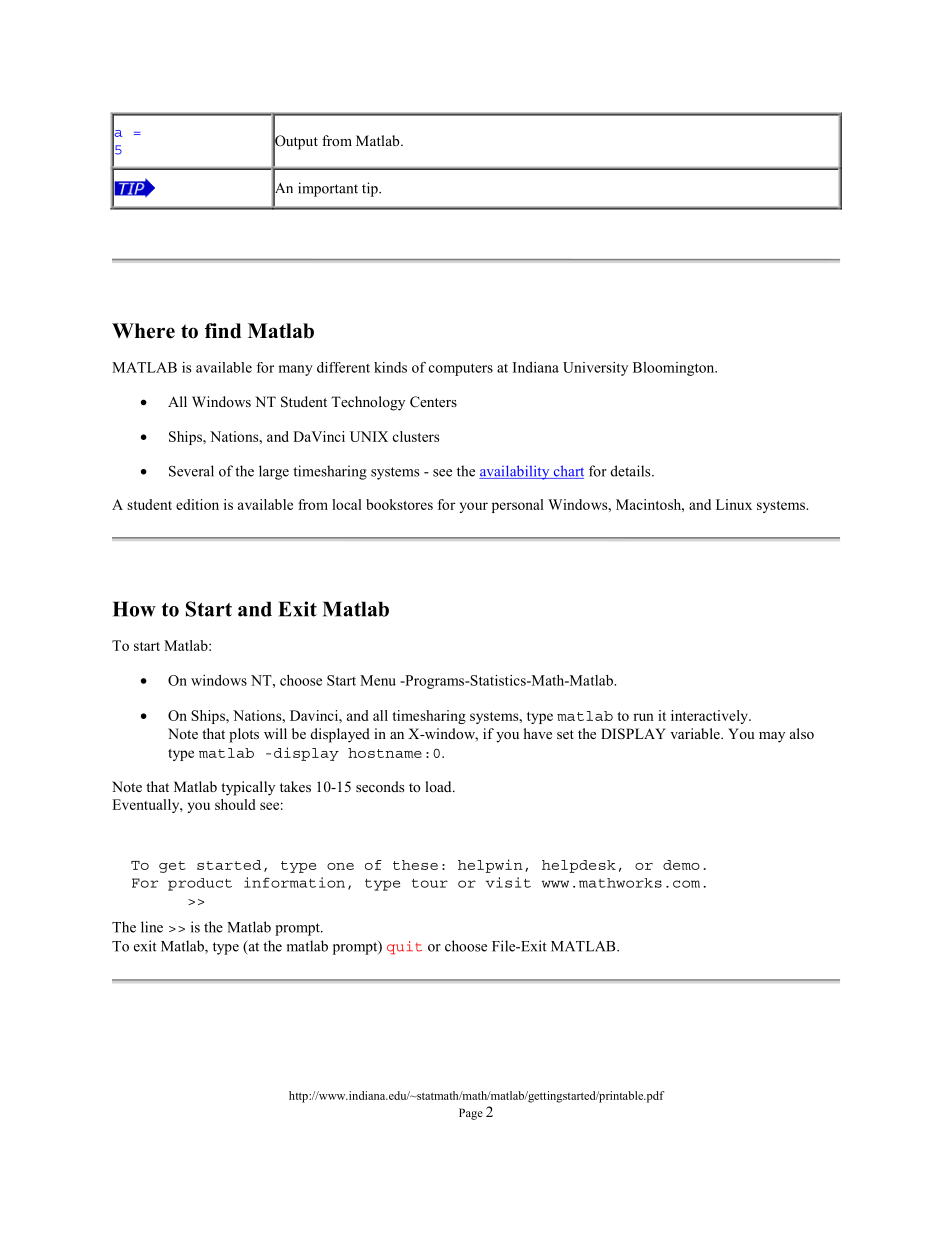 The width and height of the screenshot is (952, 1233). What do you see at coordinates (200, 884) in the screenshot?
I see `product` at bounding box center [200, 884].
